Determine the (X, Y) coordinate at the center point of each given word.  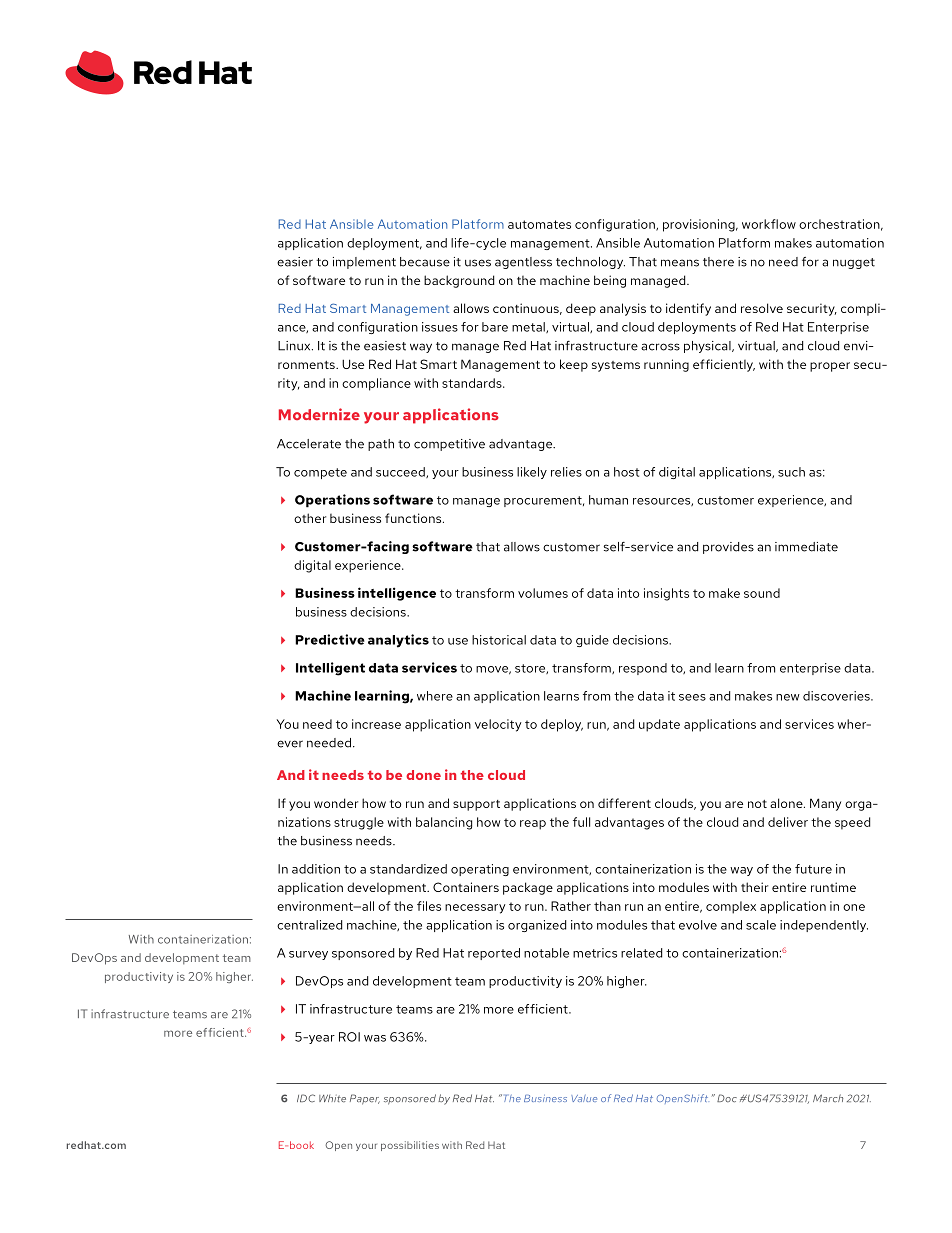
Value (584, 1098)
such (791, 472)
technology (590, 263)
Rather (571, 906)
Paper (365, 1099)
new (788, 697)
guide (592, 641)
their (754, 887)
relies (566, 472)
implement (364, 263)
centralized (309, 925)
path (381, 445)
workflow (769, 224)
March (828, 1098)
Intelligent (330, 669)
